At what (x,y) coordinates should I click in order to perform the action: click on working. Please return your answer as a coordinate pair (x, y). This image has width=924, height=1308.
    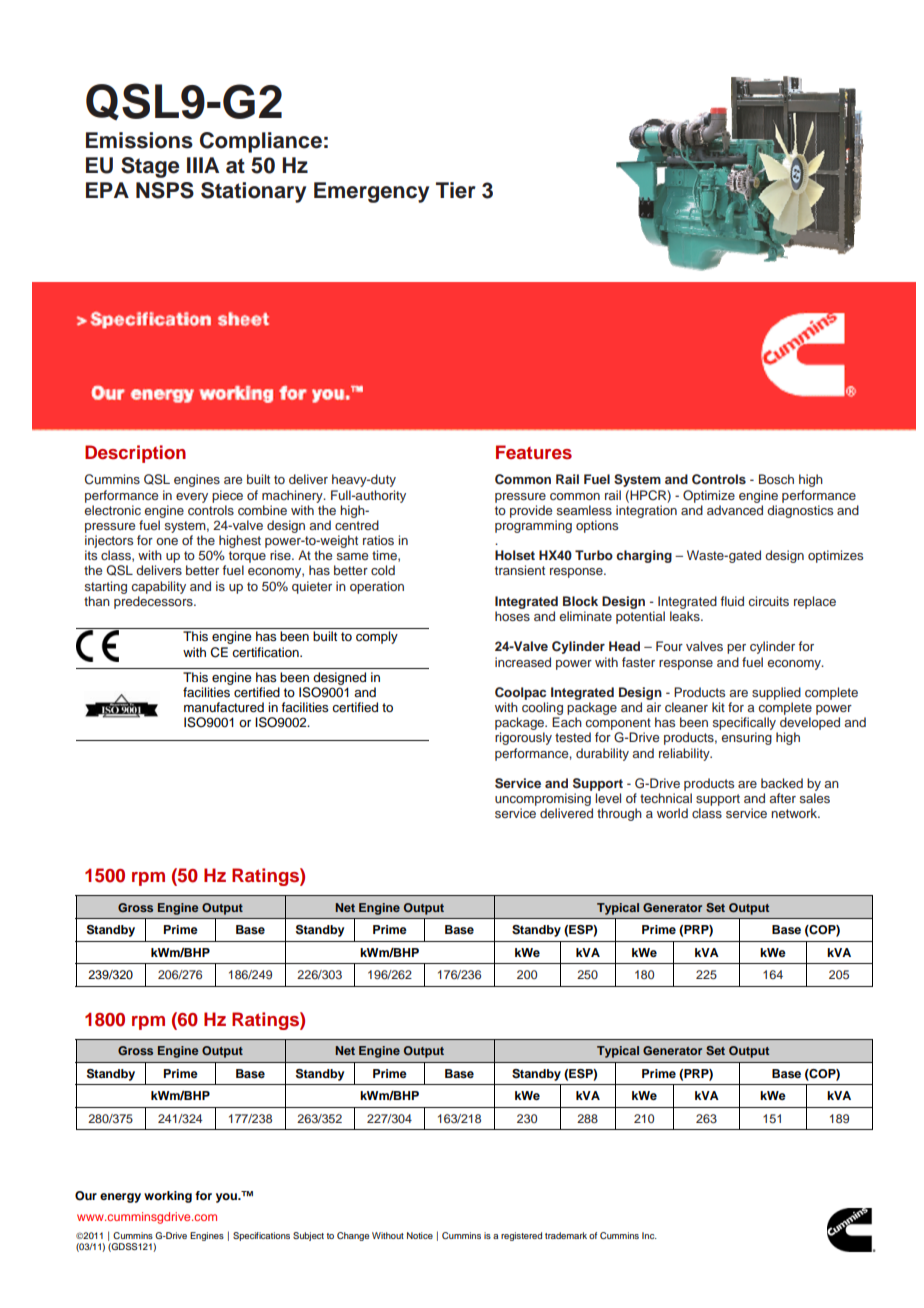
    Looking at the image, I should click on (168, 1197).
